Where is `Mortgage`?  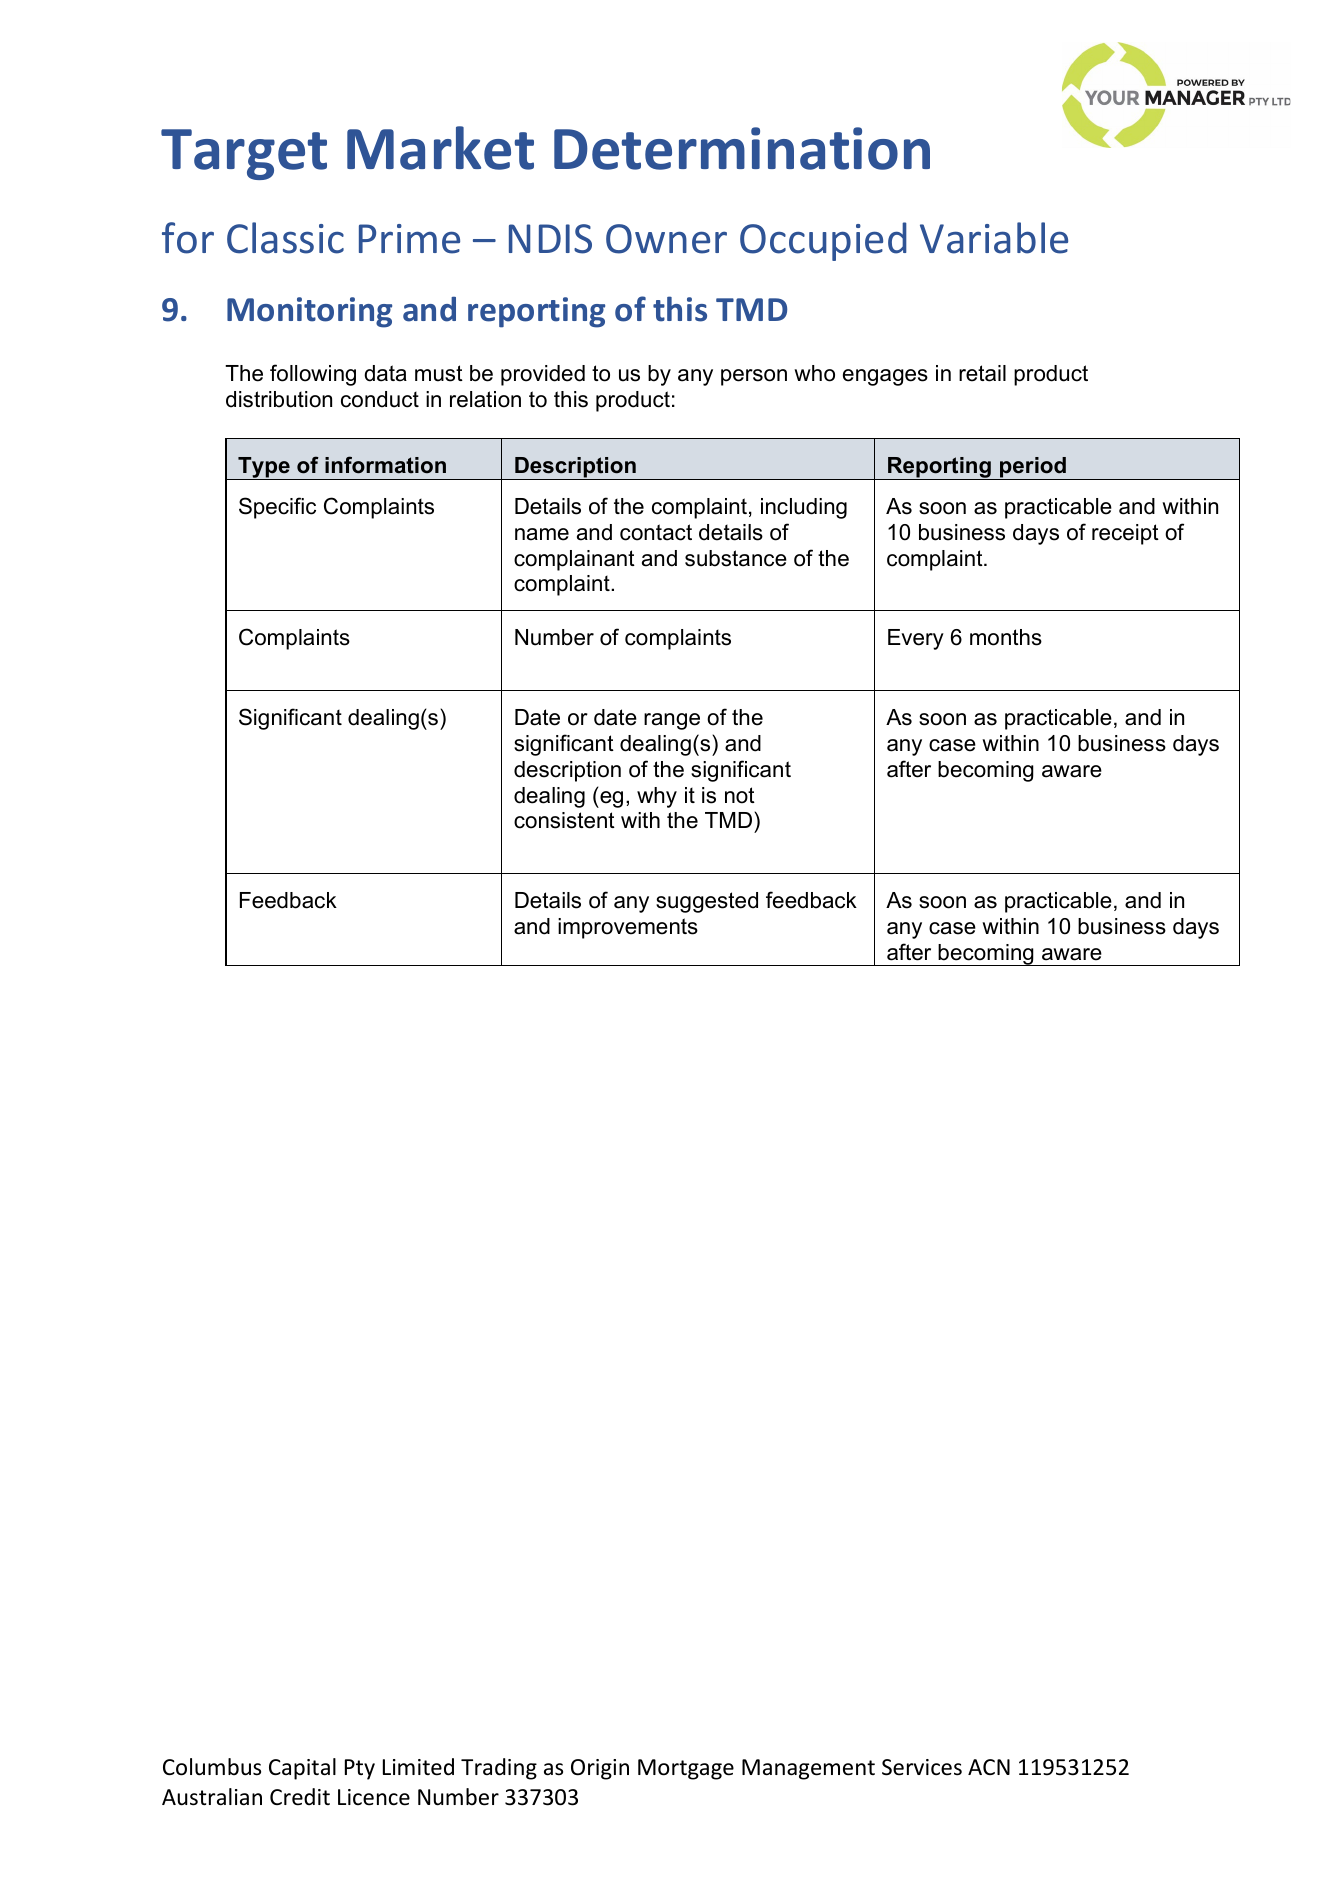
Mortgage is located at coordinates (686, 1769).
